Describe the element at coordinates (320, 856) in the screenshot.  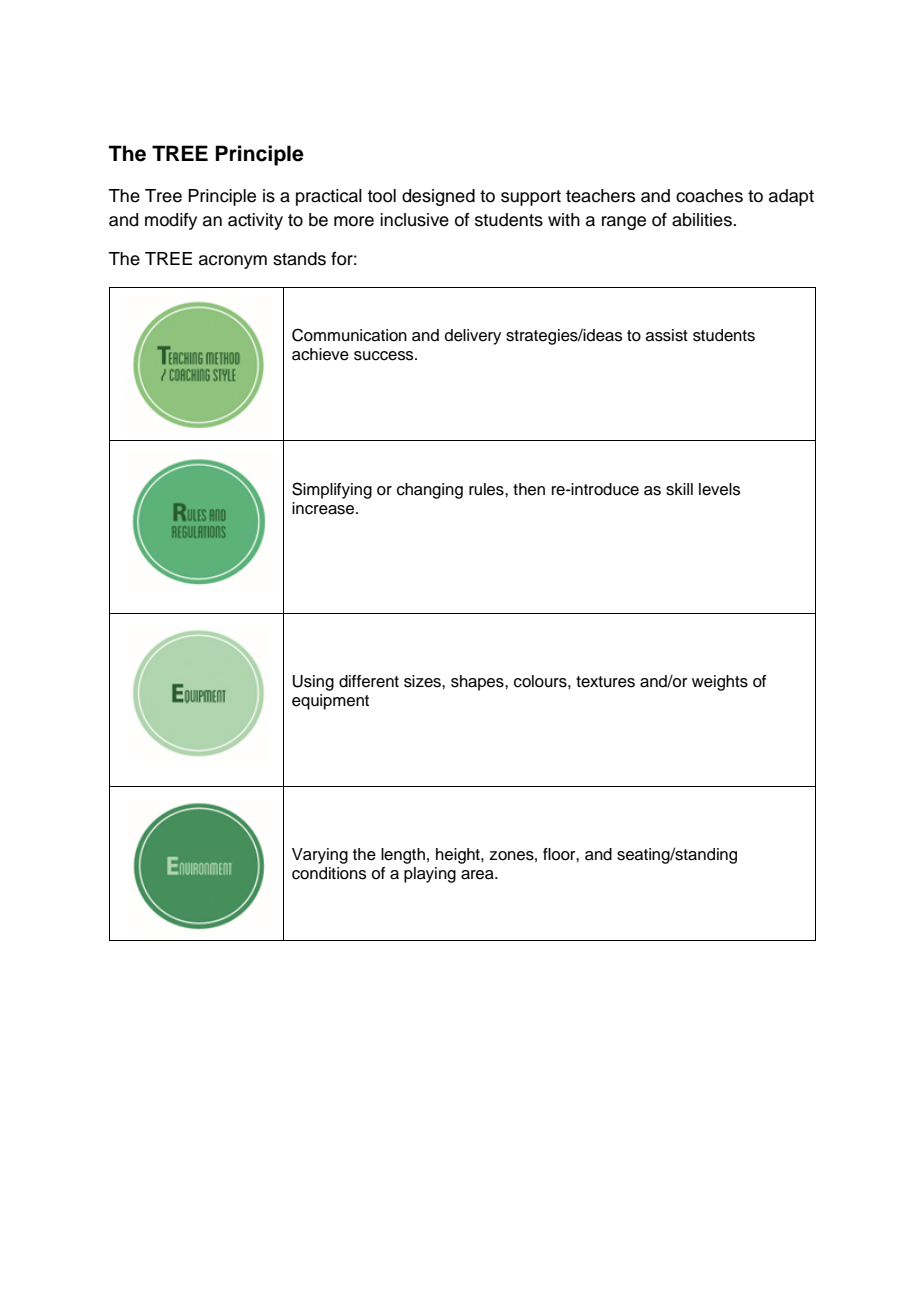
I see `Varying` at that location.
